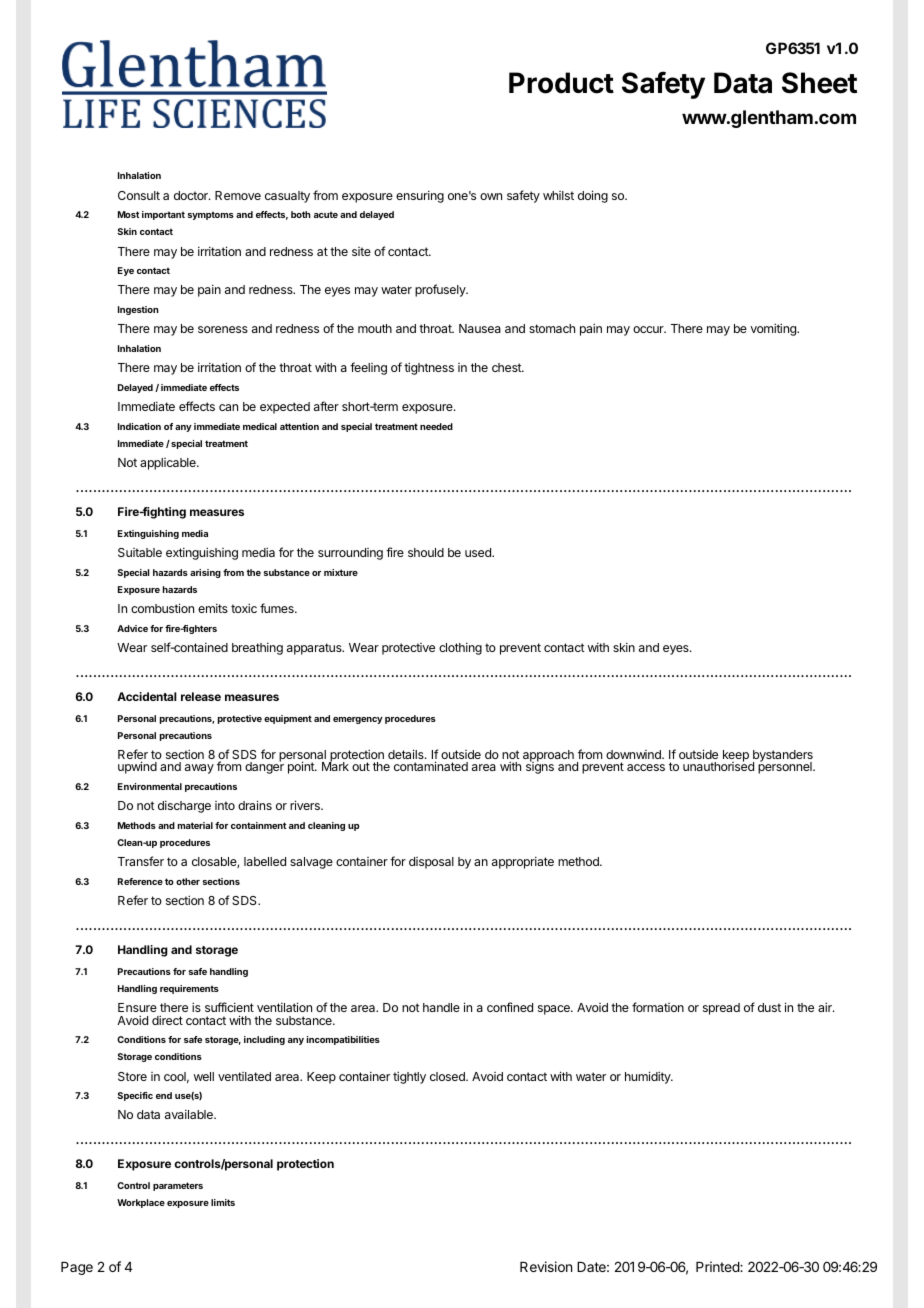 The width and height of the screenshot is (924, 1308). Describe the element at coordinates (169, 464) in the screenshot. I see `applicable` at that location.
